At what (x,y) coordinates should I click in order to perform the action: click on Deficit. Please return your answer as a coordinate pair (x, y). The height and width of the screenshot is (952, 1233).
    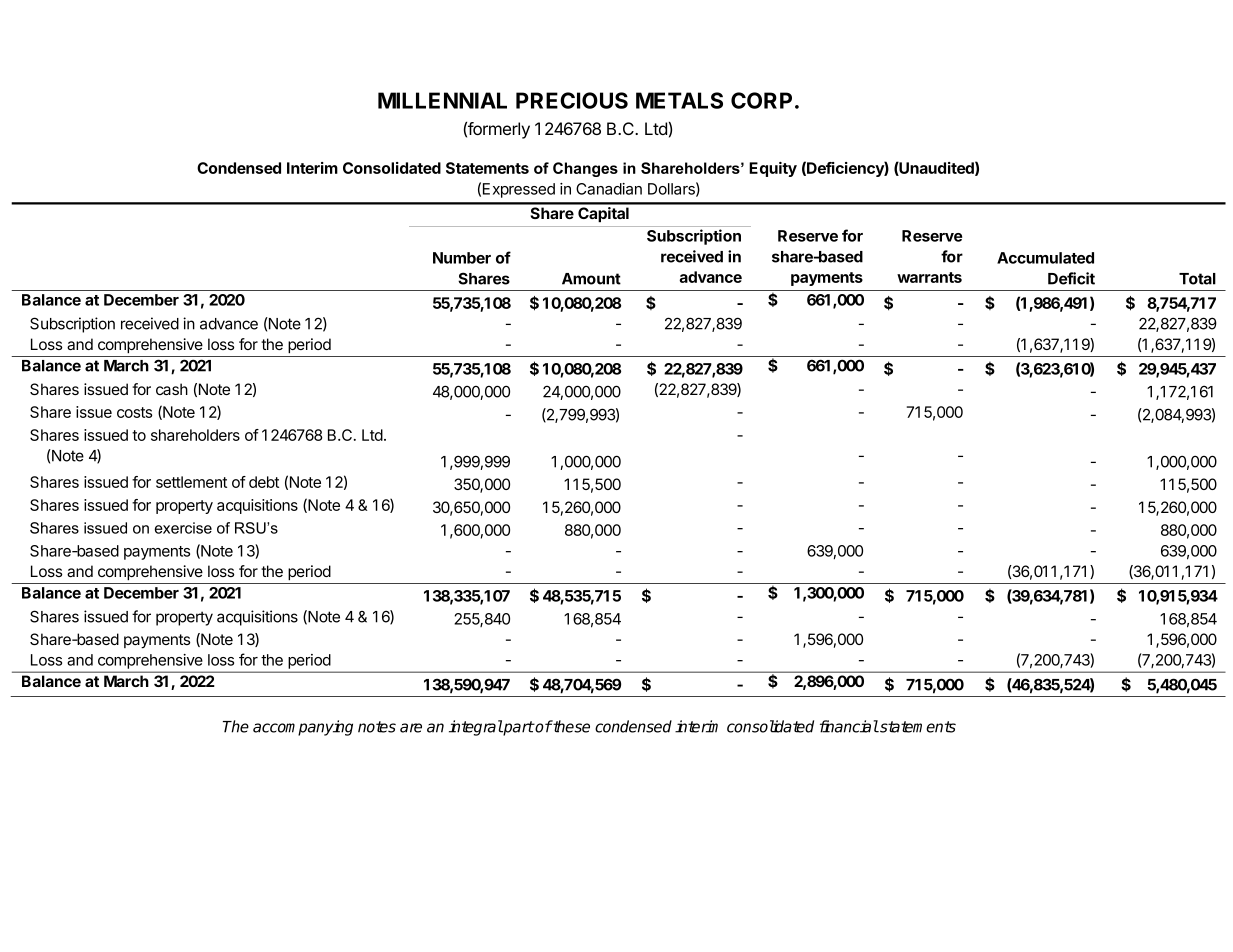
    Looking at the image, I should click on (1071, 278).
